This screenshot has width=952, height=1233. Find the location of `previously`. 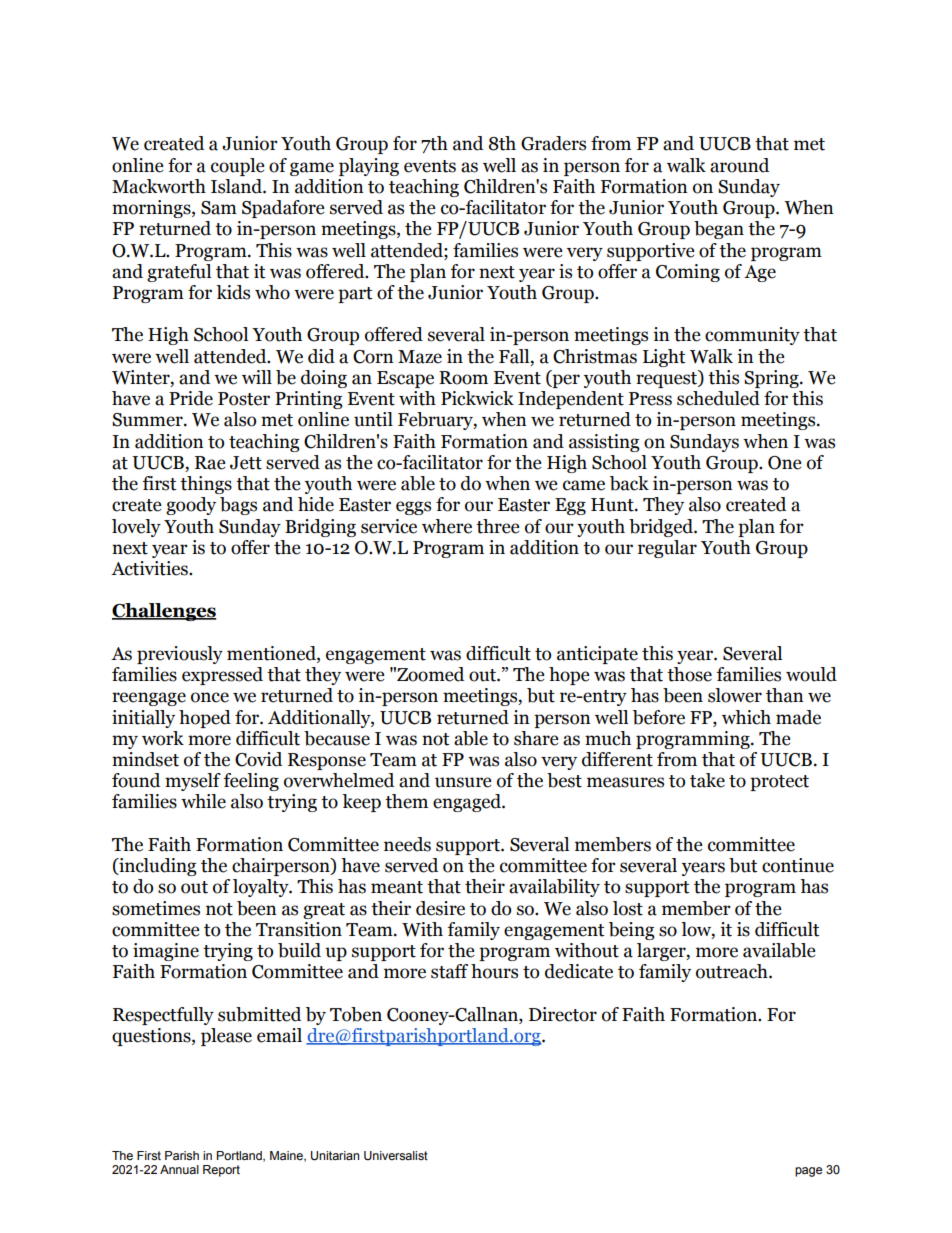

previously is located at coordinates (180, 655).
